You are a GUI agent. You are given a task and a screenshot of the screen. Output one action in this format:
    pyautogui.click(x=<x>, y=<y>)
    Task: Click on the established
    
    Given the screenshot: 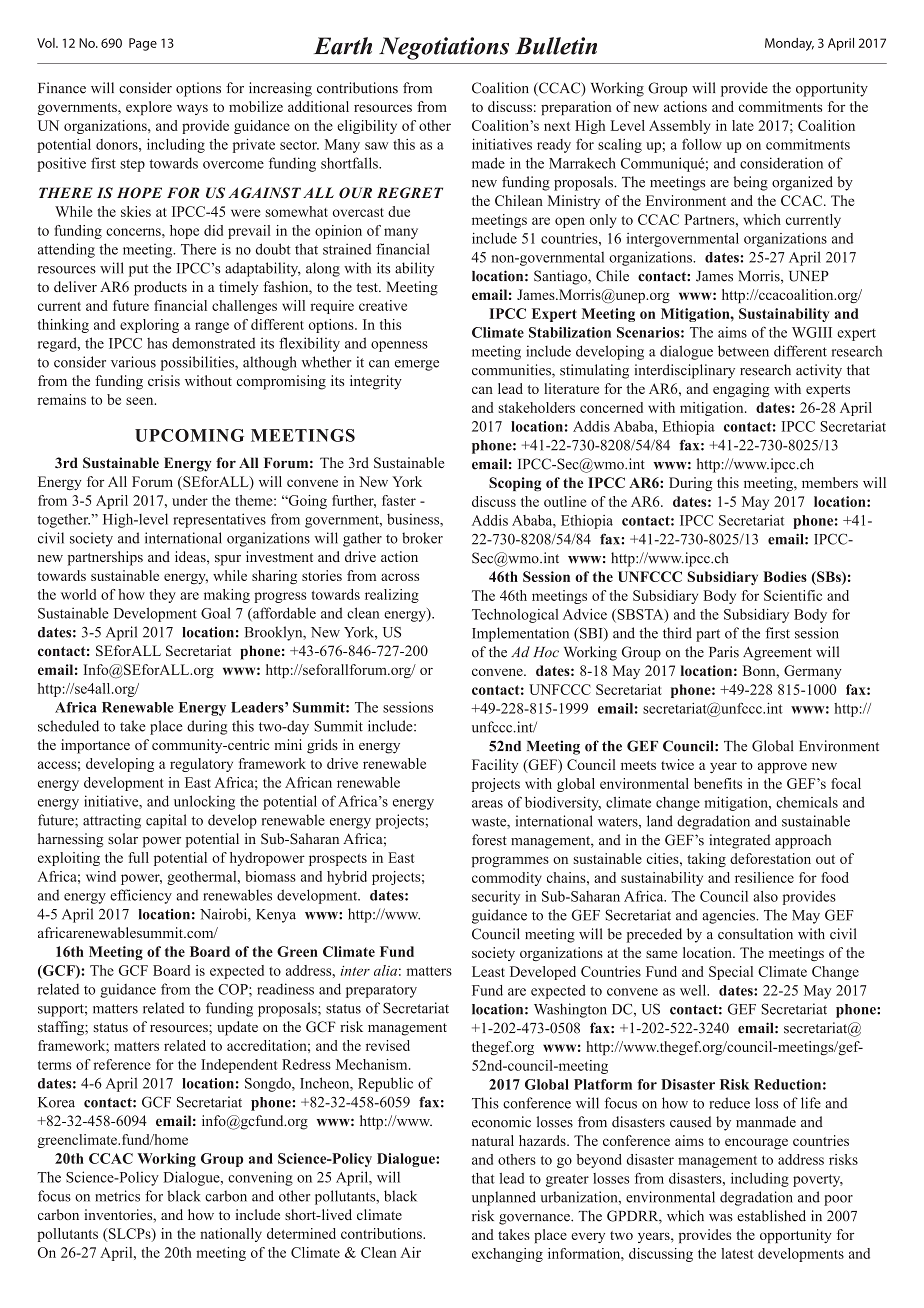 What is the action you would take?
    pyautogui.click(x=771, y=1216)
